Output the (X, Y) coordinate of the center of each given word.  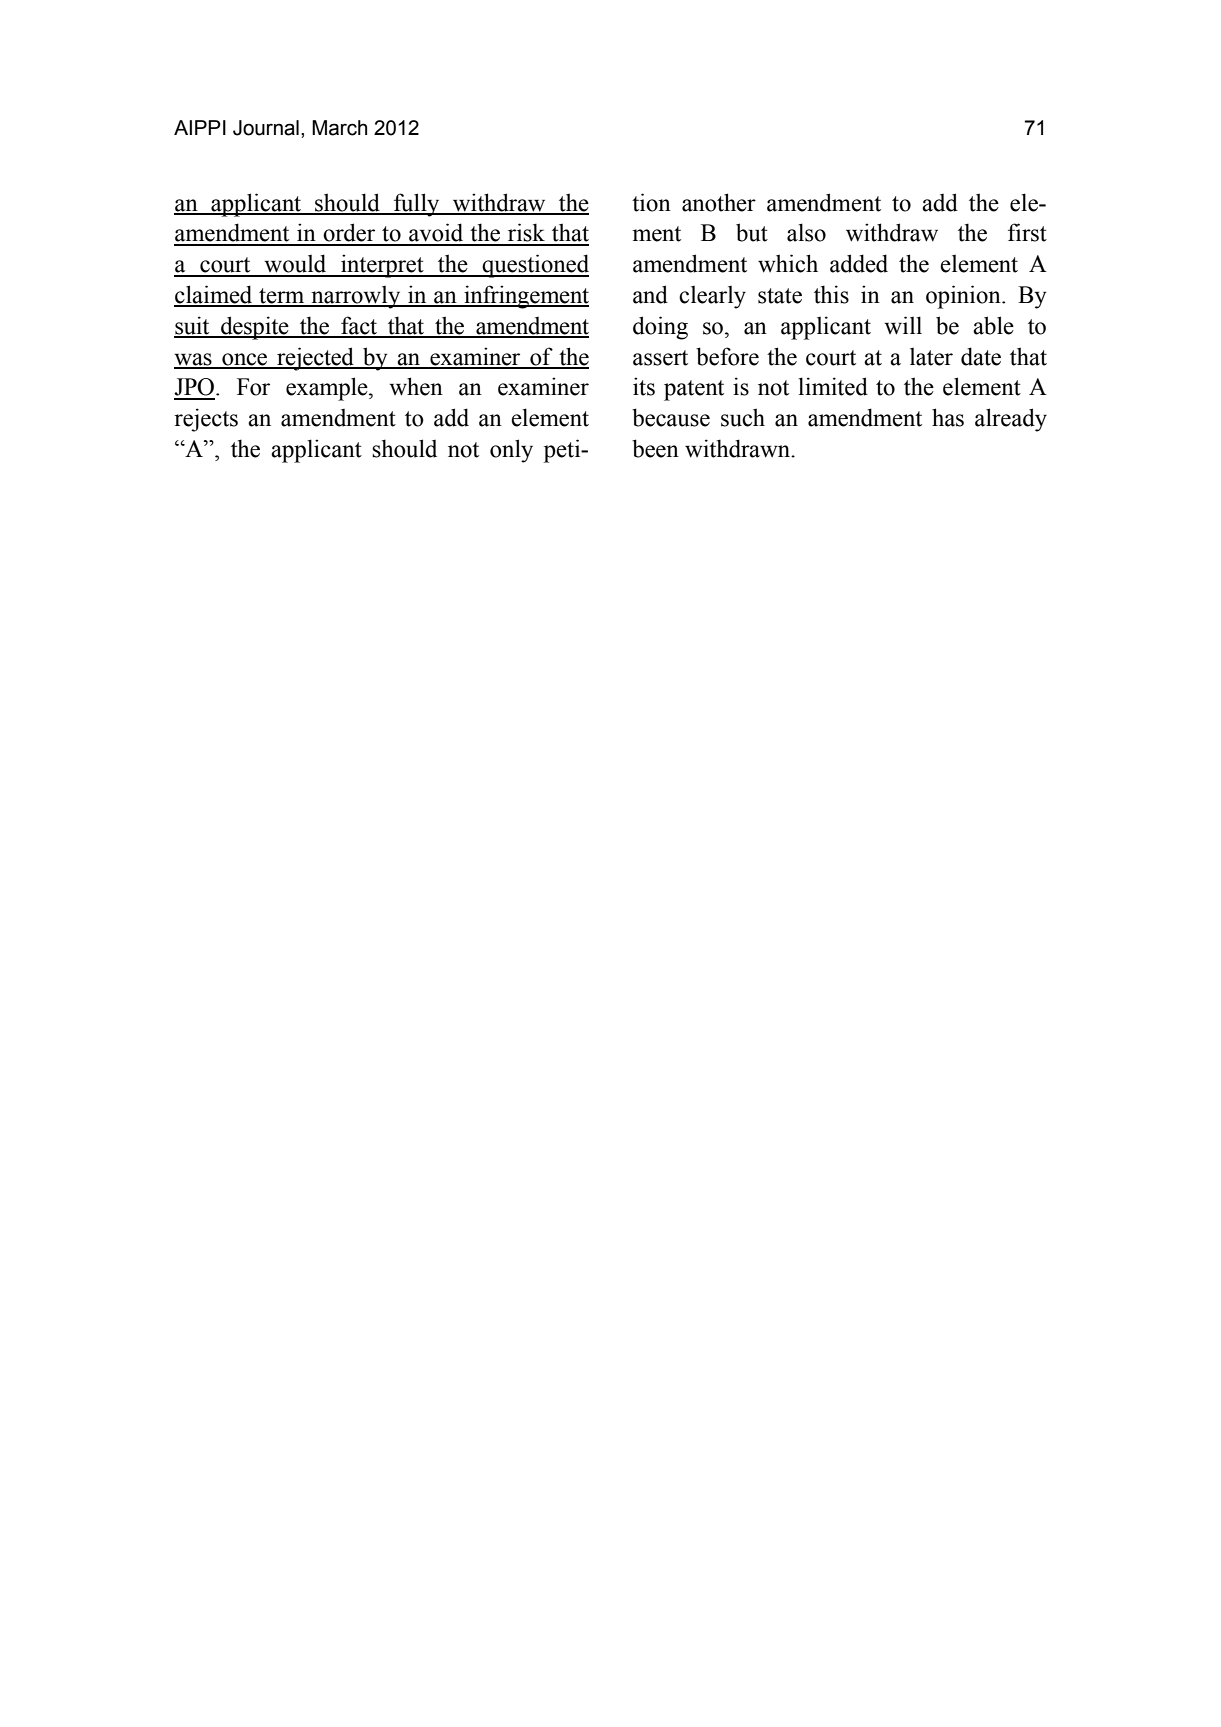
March (339, 128)
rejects (206, 420)
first (1027, 232)
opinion (964, 297)
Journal (266, 128)
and (650, 294)
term (282, 297)
